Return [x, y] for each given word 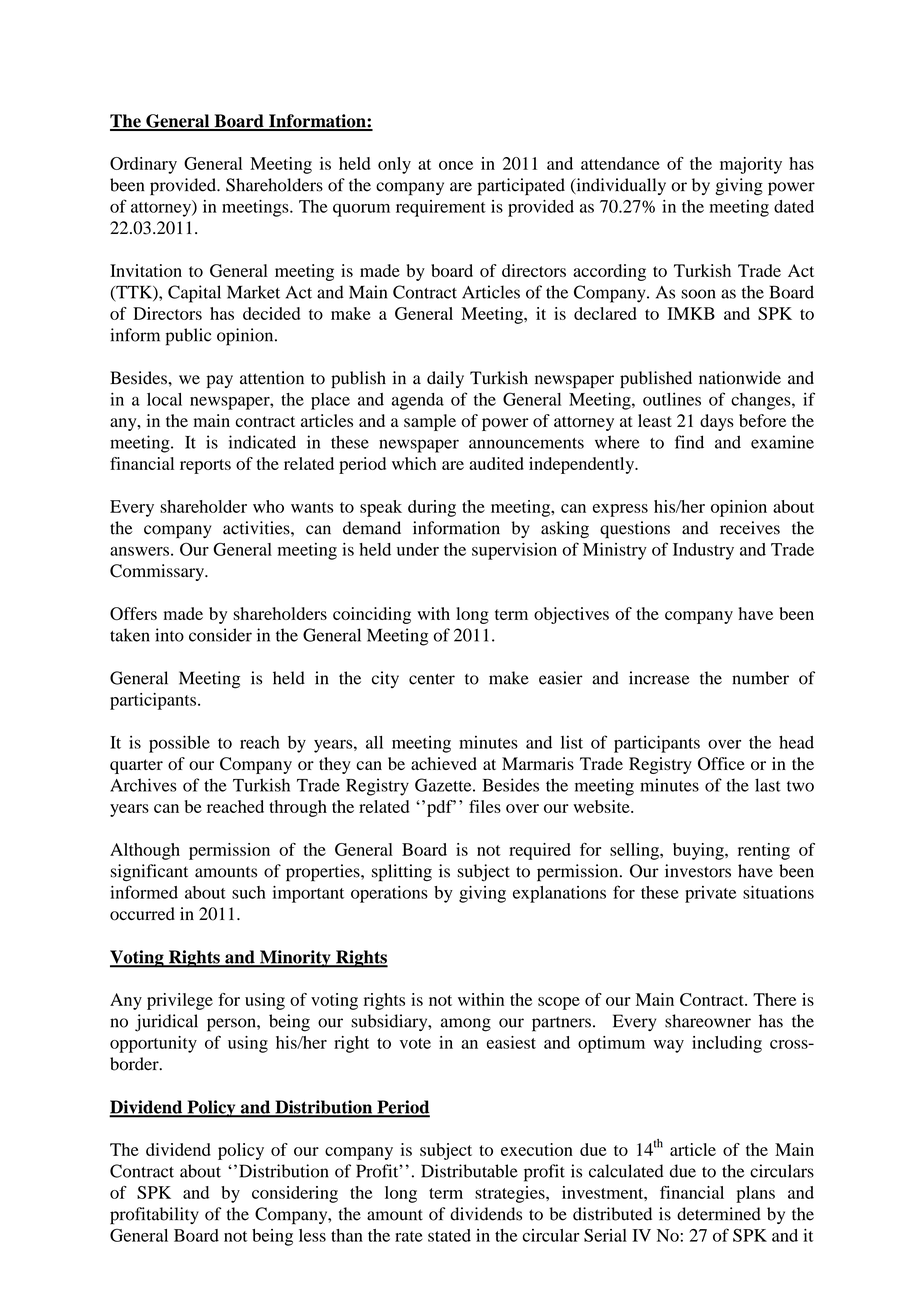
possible [179, 744]
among [466, 1025]
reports [205, 466]
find [689, 442]
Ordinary [143, 165]
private [710, 894]
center [432, 679]
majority [751, 165]
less [312, 1235]
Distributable [469, 1171]
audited [496, 463]
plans [755, 1194]
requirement [441, 208]
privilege [180, 1001]
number [760, 678]
